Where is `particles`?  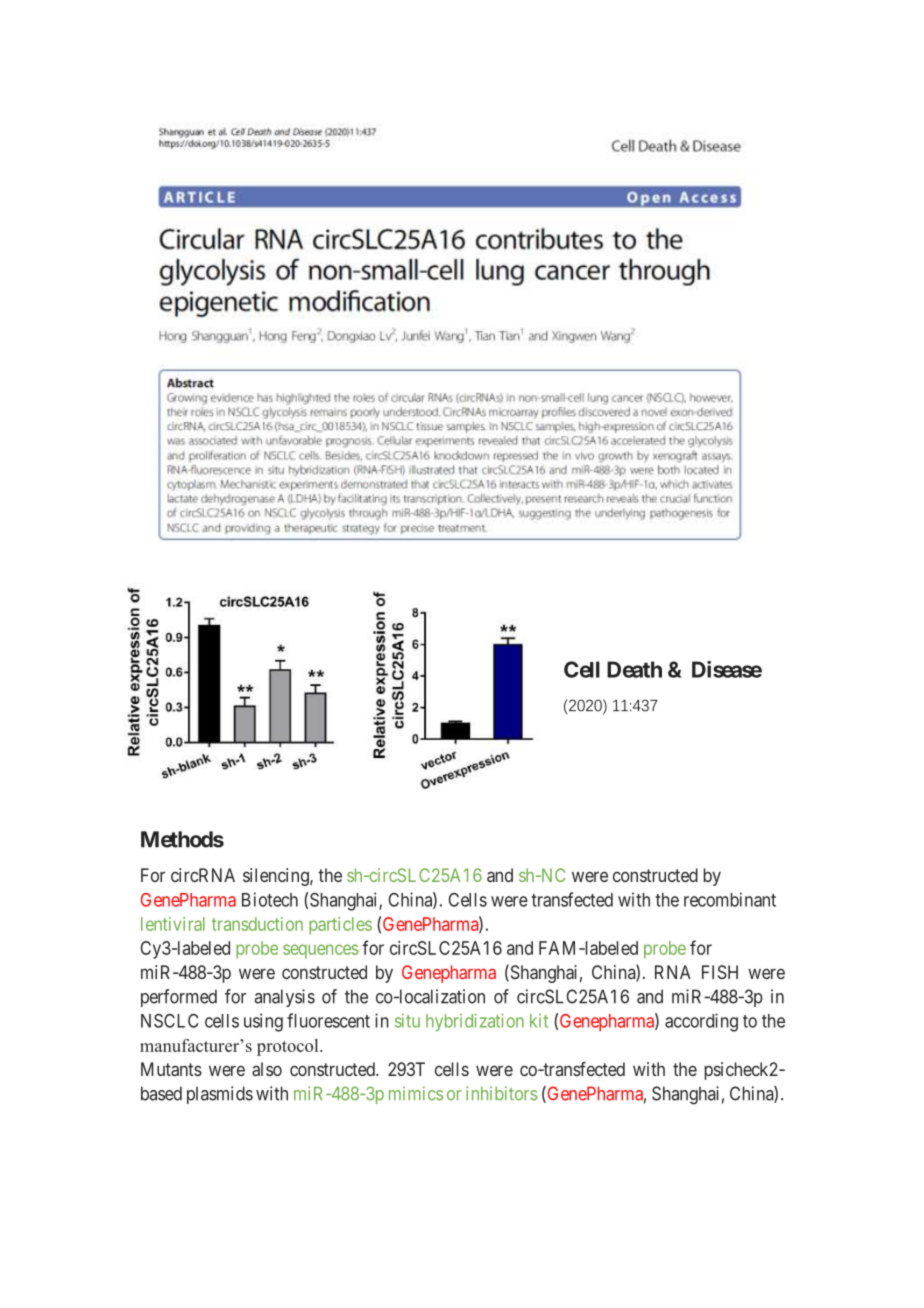
particles is located at coordinates (340, 926).
